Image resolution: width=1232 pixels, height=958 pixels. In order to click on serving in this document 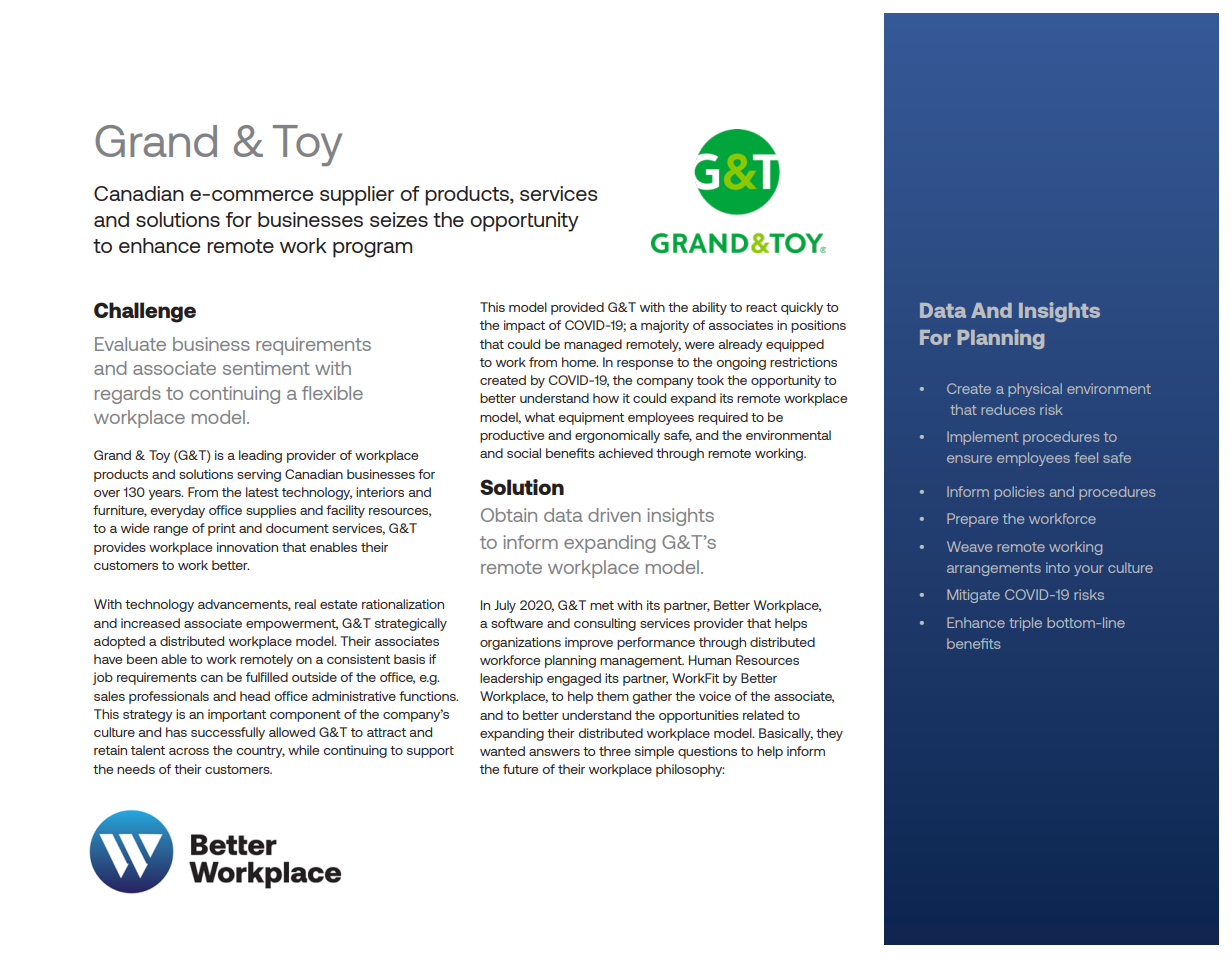, I will do `click(259, 475)`.
